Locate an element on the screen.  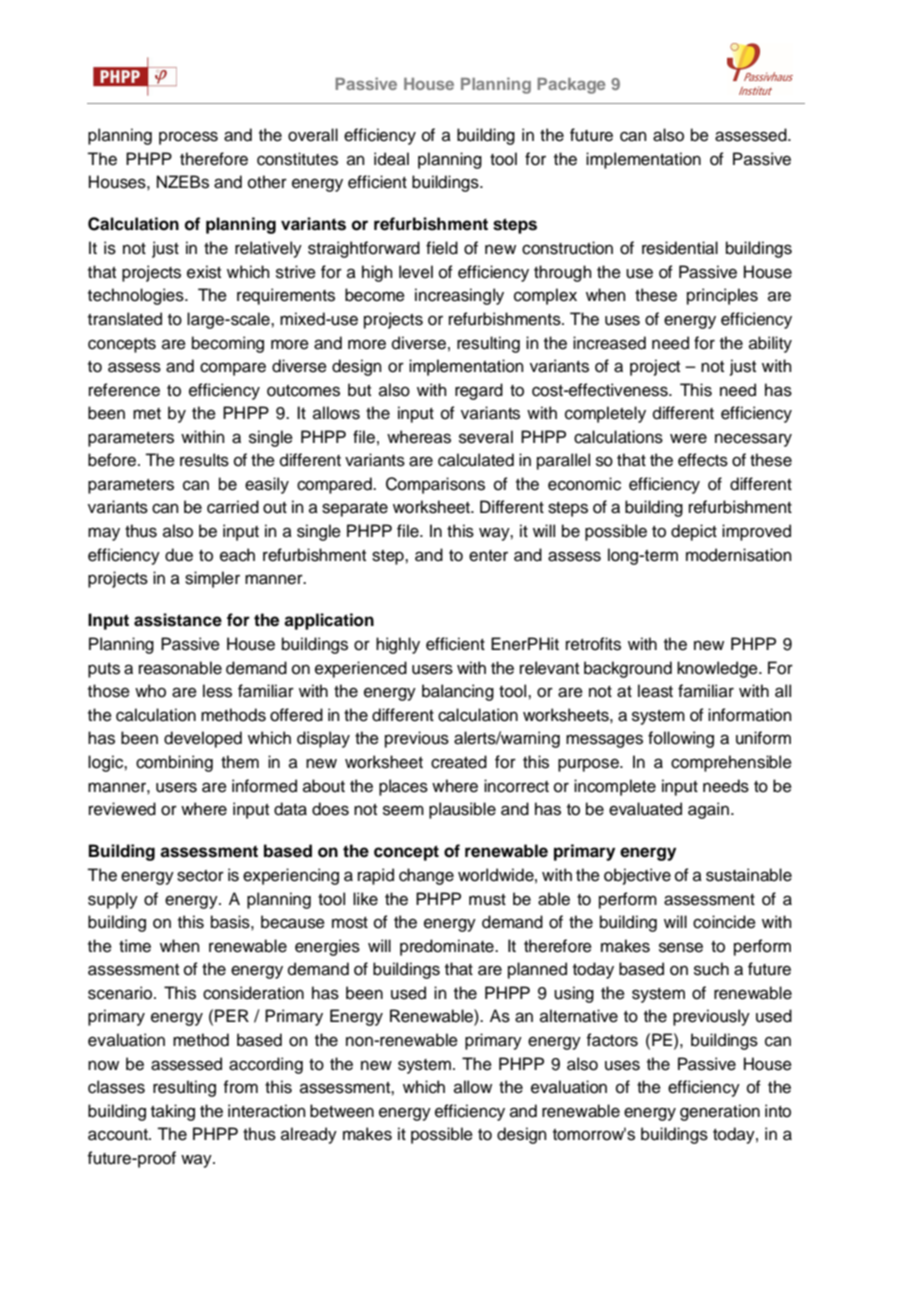
ideal is located at coordinates (391, 159).
